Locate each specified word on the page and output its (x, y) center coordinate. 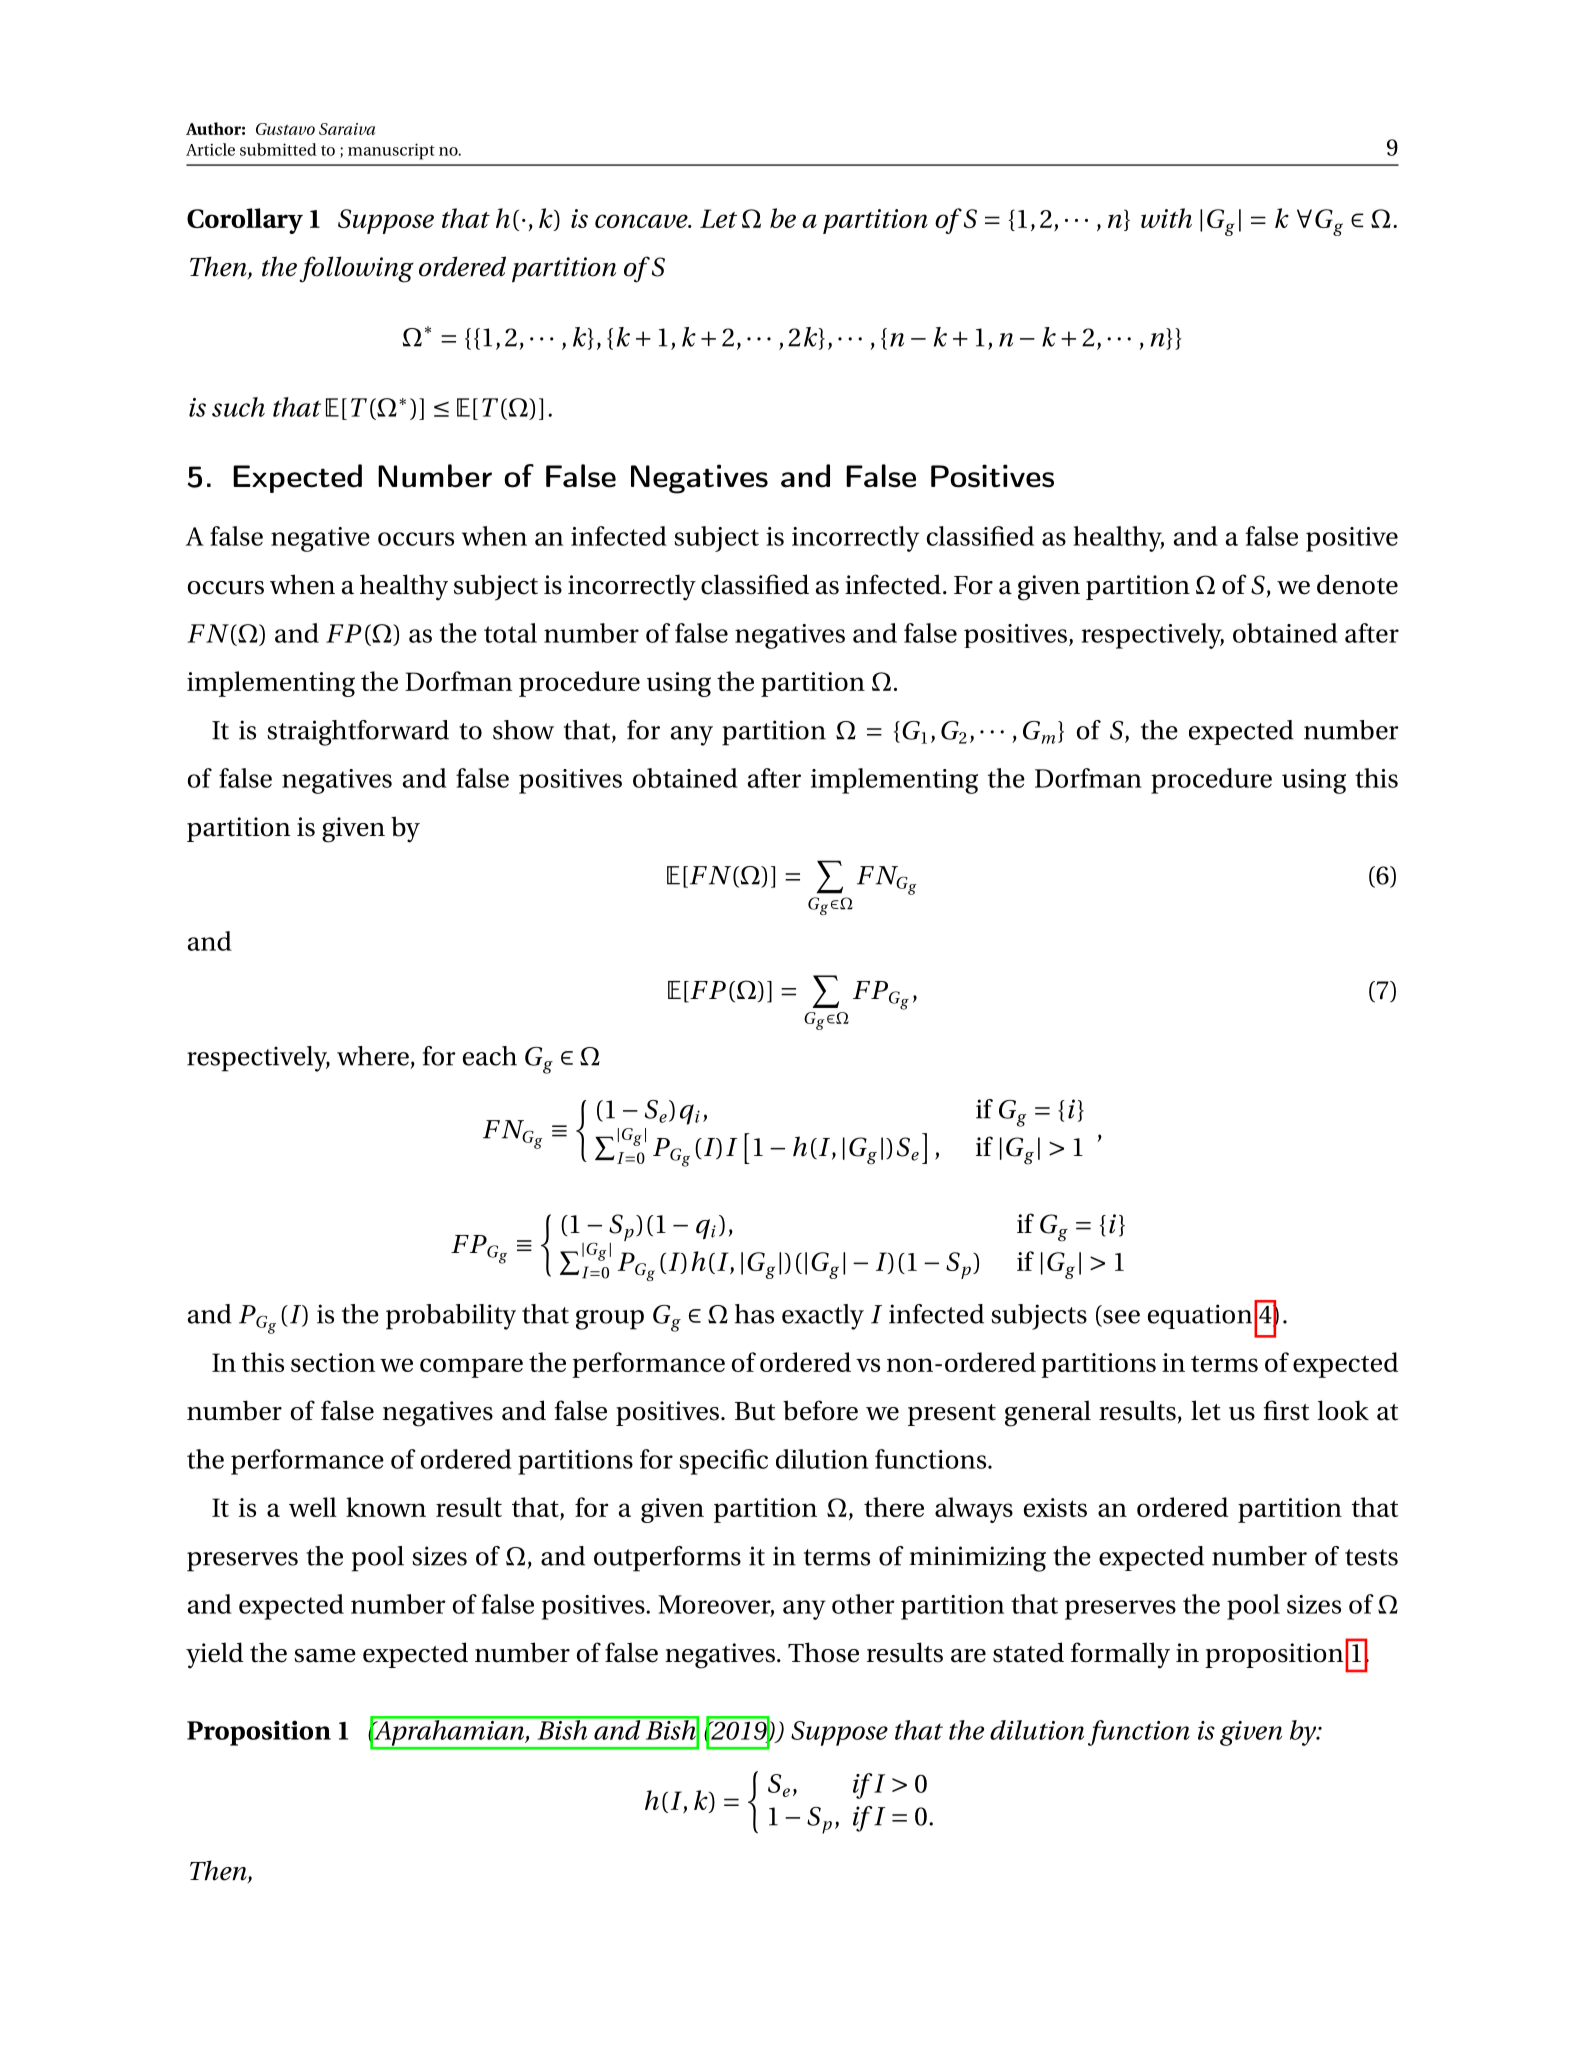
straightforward (358, 733)
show (523, 730)
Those (823, 1652)
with (1166, 218)
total (510, 633)
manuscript (391, 151)
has (754, 1314)
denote (1357, 584)
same (325, 1656)
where (373, 1056)
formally (1120, 1655)
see (1121, 1317)
